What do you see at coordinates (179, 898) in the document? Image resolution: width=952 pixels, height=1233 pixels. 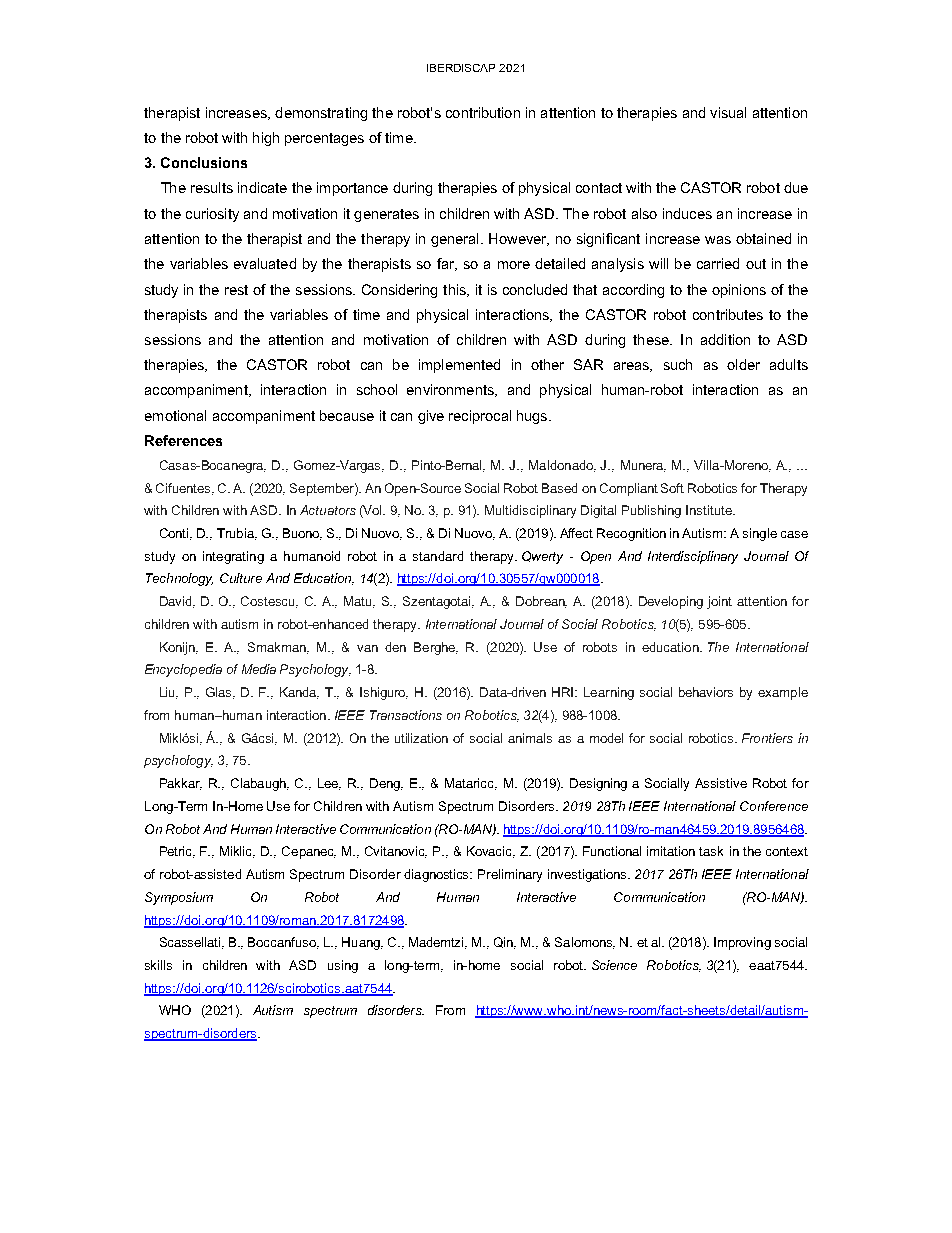 I see `Symposium` at bounding box center [179, 898].
